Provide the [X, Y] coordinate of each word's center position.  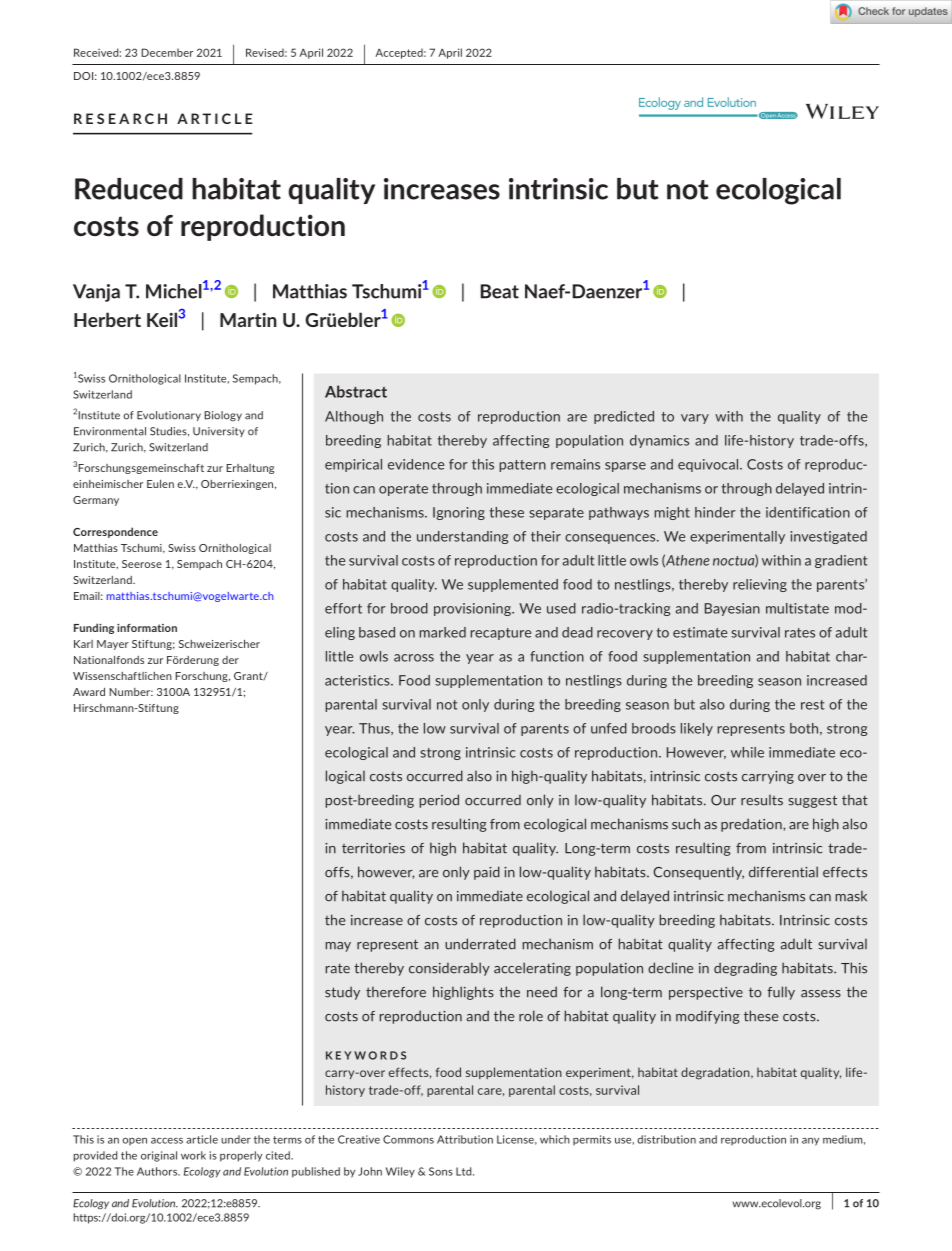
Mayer [113, 645]
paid [487, 873]
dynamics [659, 441]
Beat [500, 291]
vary [695, 419]
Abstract [356, 391]
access [167, 1141]
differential [783, 872]
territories [373, 848]
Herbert [107, 319]
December [167, 52]
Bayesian [732, 609]
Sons [441, 1171]
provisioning [473, 609]
